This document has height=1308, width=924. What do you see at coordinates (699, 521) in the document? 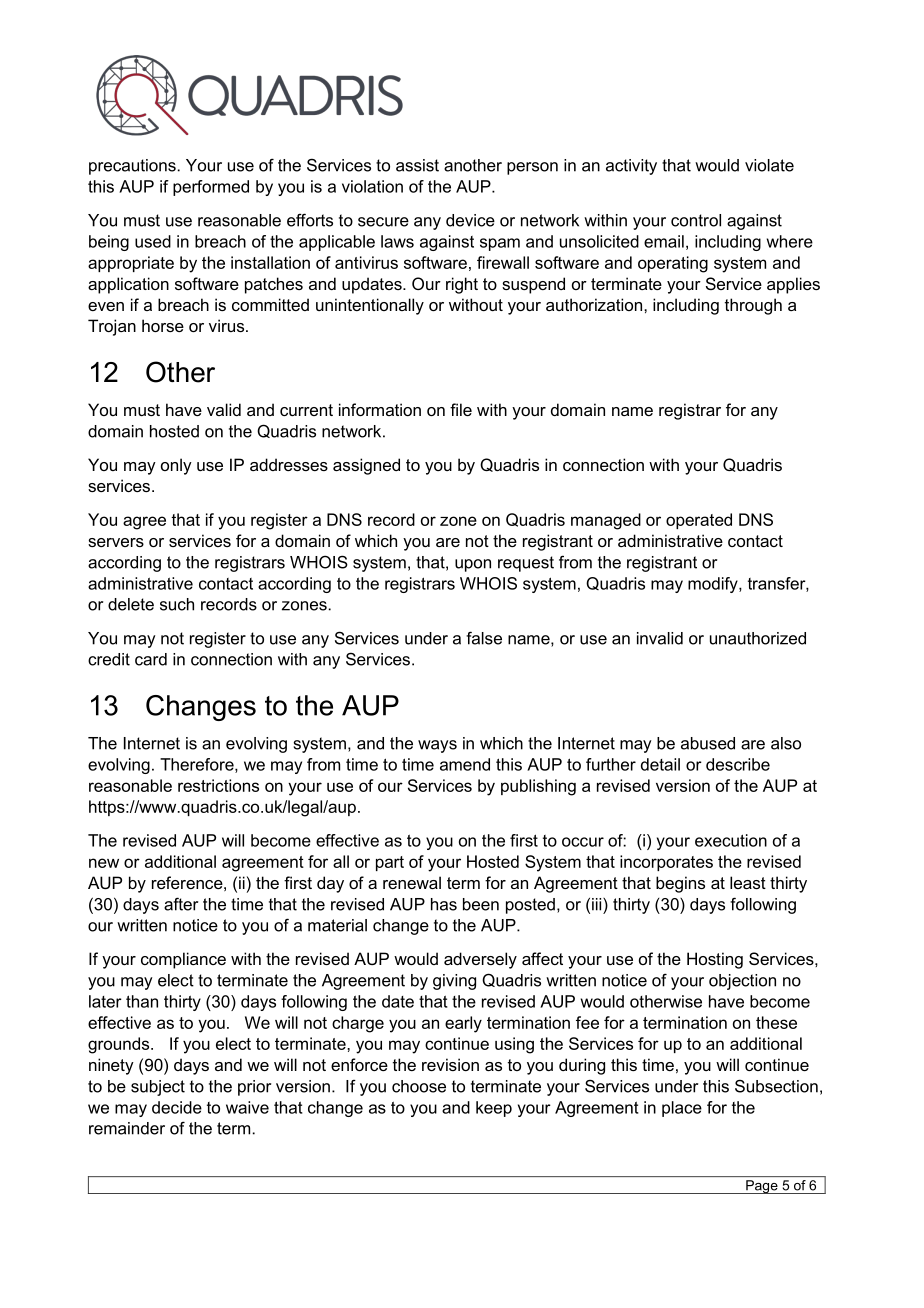
I see `operated` at bounding box center [699, 521].
